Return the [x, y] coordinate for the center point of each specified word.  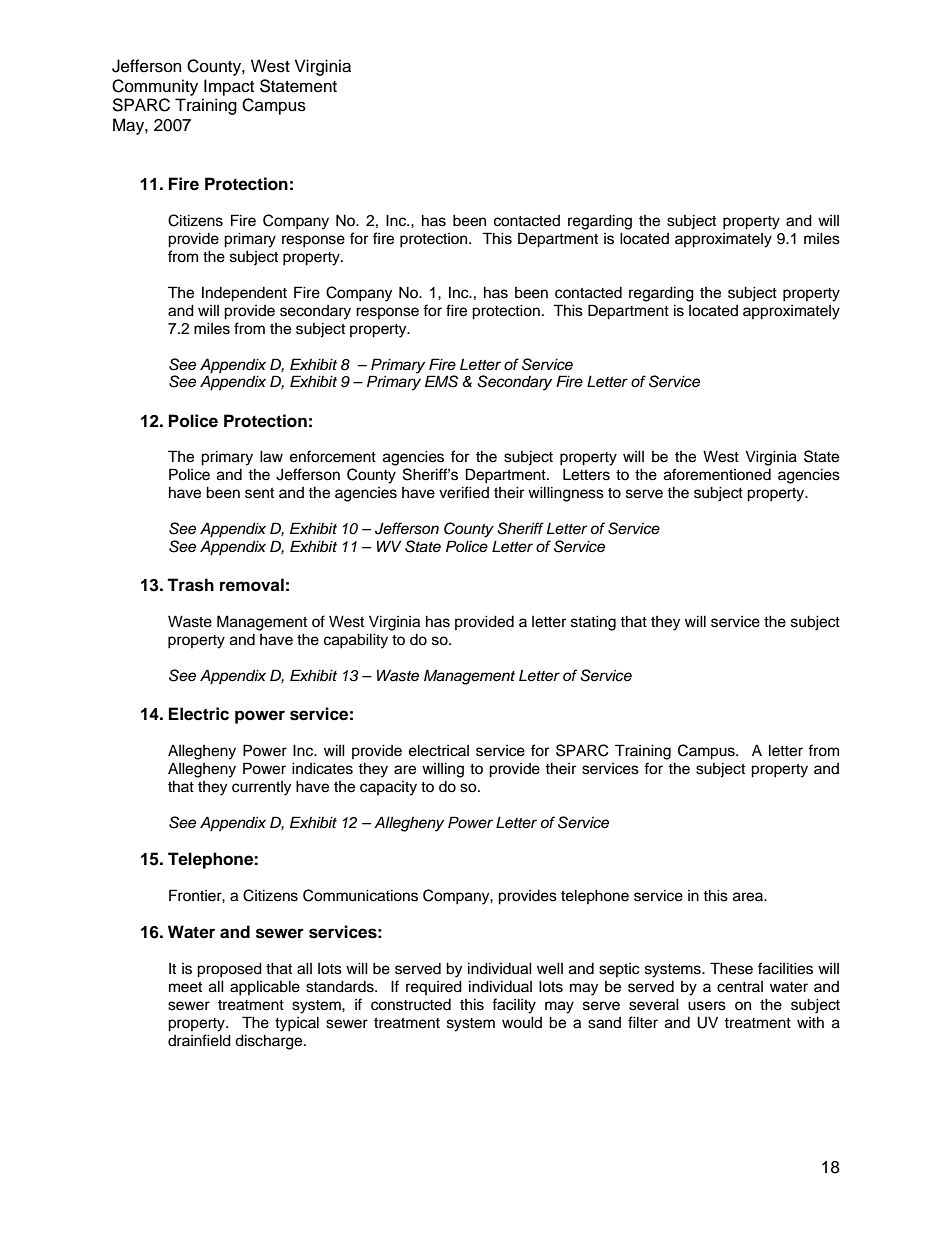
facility [514, 1006]
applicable [265, 988]
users [707, 1006]
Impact [229, 87]
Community [155, 87]
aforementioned [717, 474]
